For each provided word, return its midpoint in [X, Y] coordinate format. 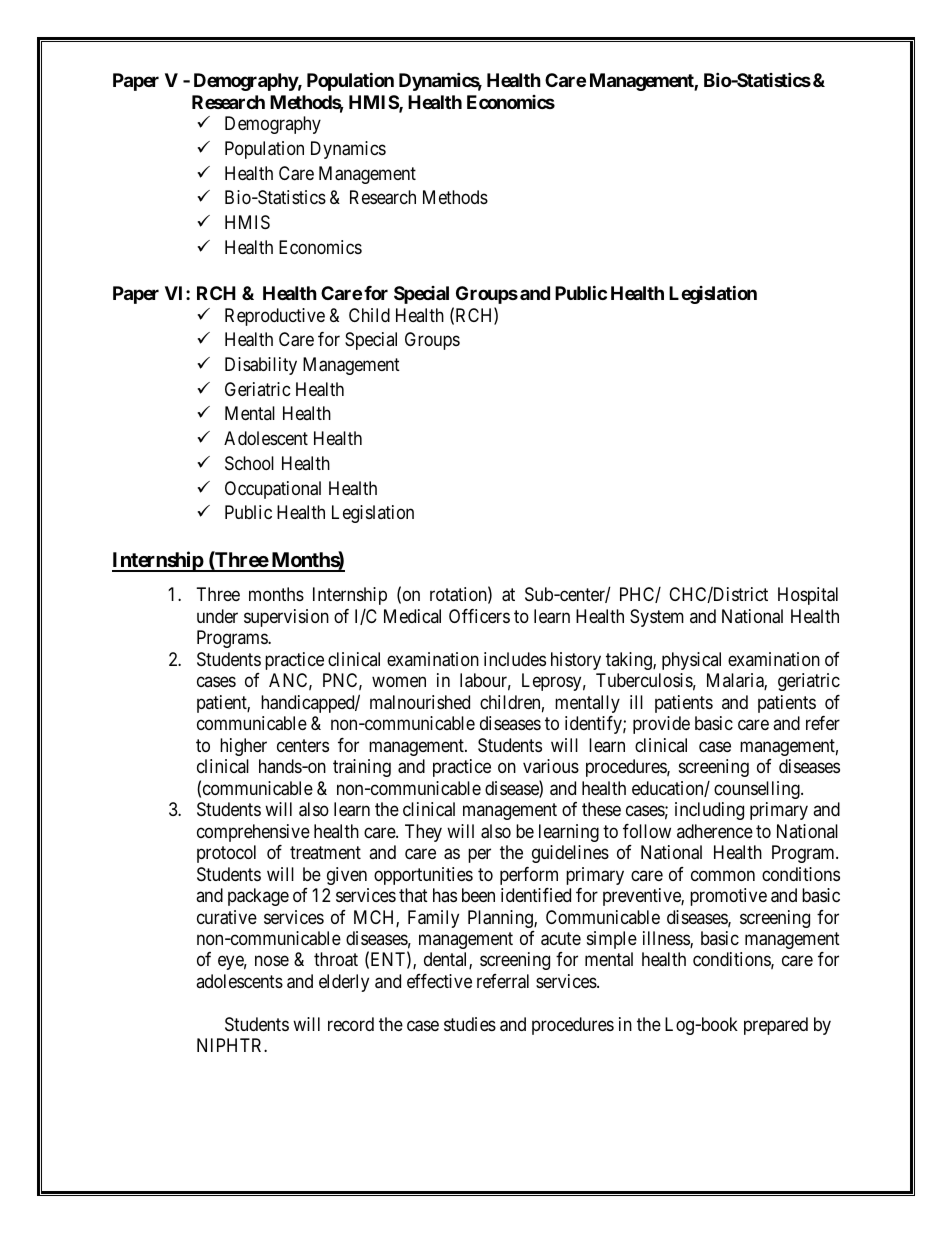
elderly [344, 983]
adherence [715, 831]
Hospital [808, 596]
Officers [479, 616]
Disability [261, 366]
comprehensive [253, 833]
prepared [776, 1026]
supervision [286, 618]
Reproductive [275, 317]
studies [470, 1024]
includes [515, 659]
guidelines [570, 854]
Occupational [273, 490]
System [657, 618]
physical [691, 661]
